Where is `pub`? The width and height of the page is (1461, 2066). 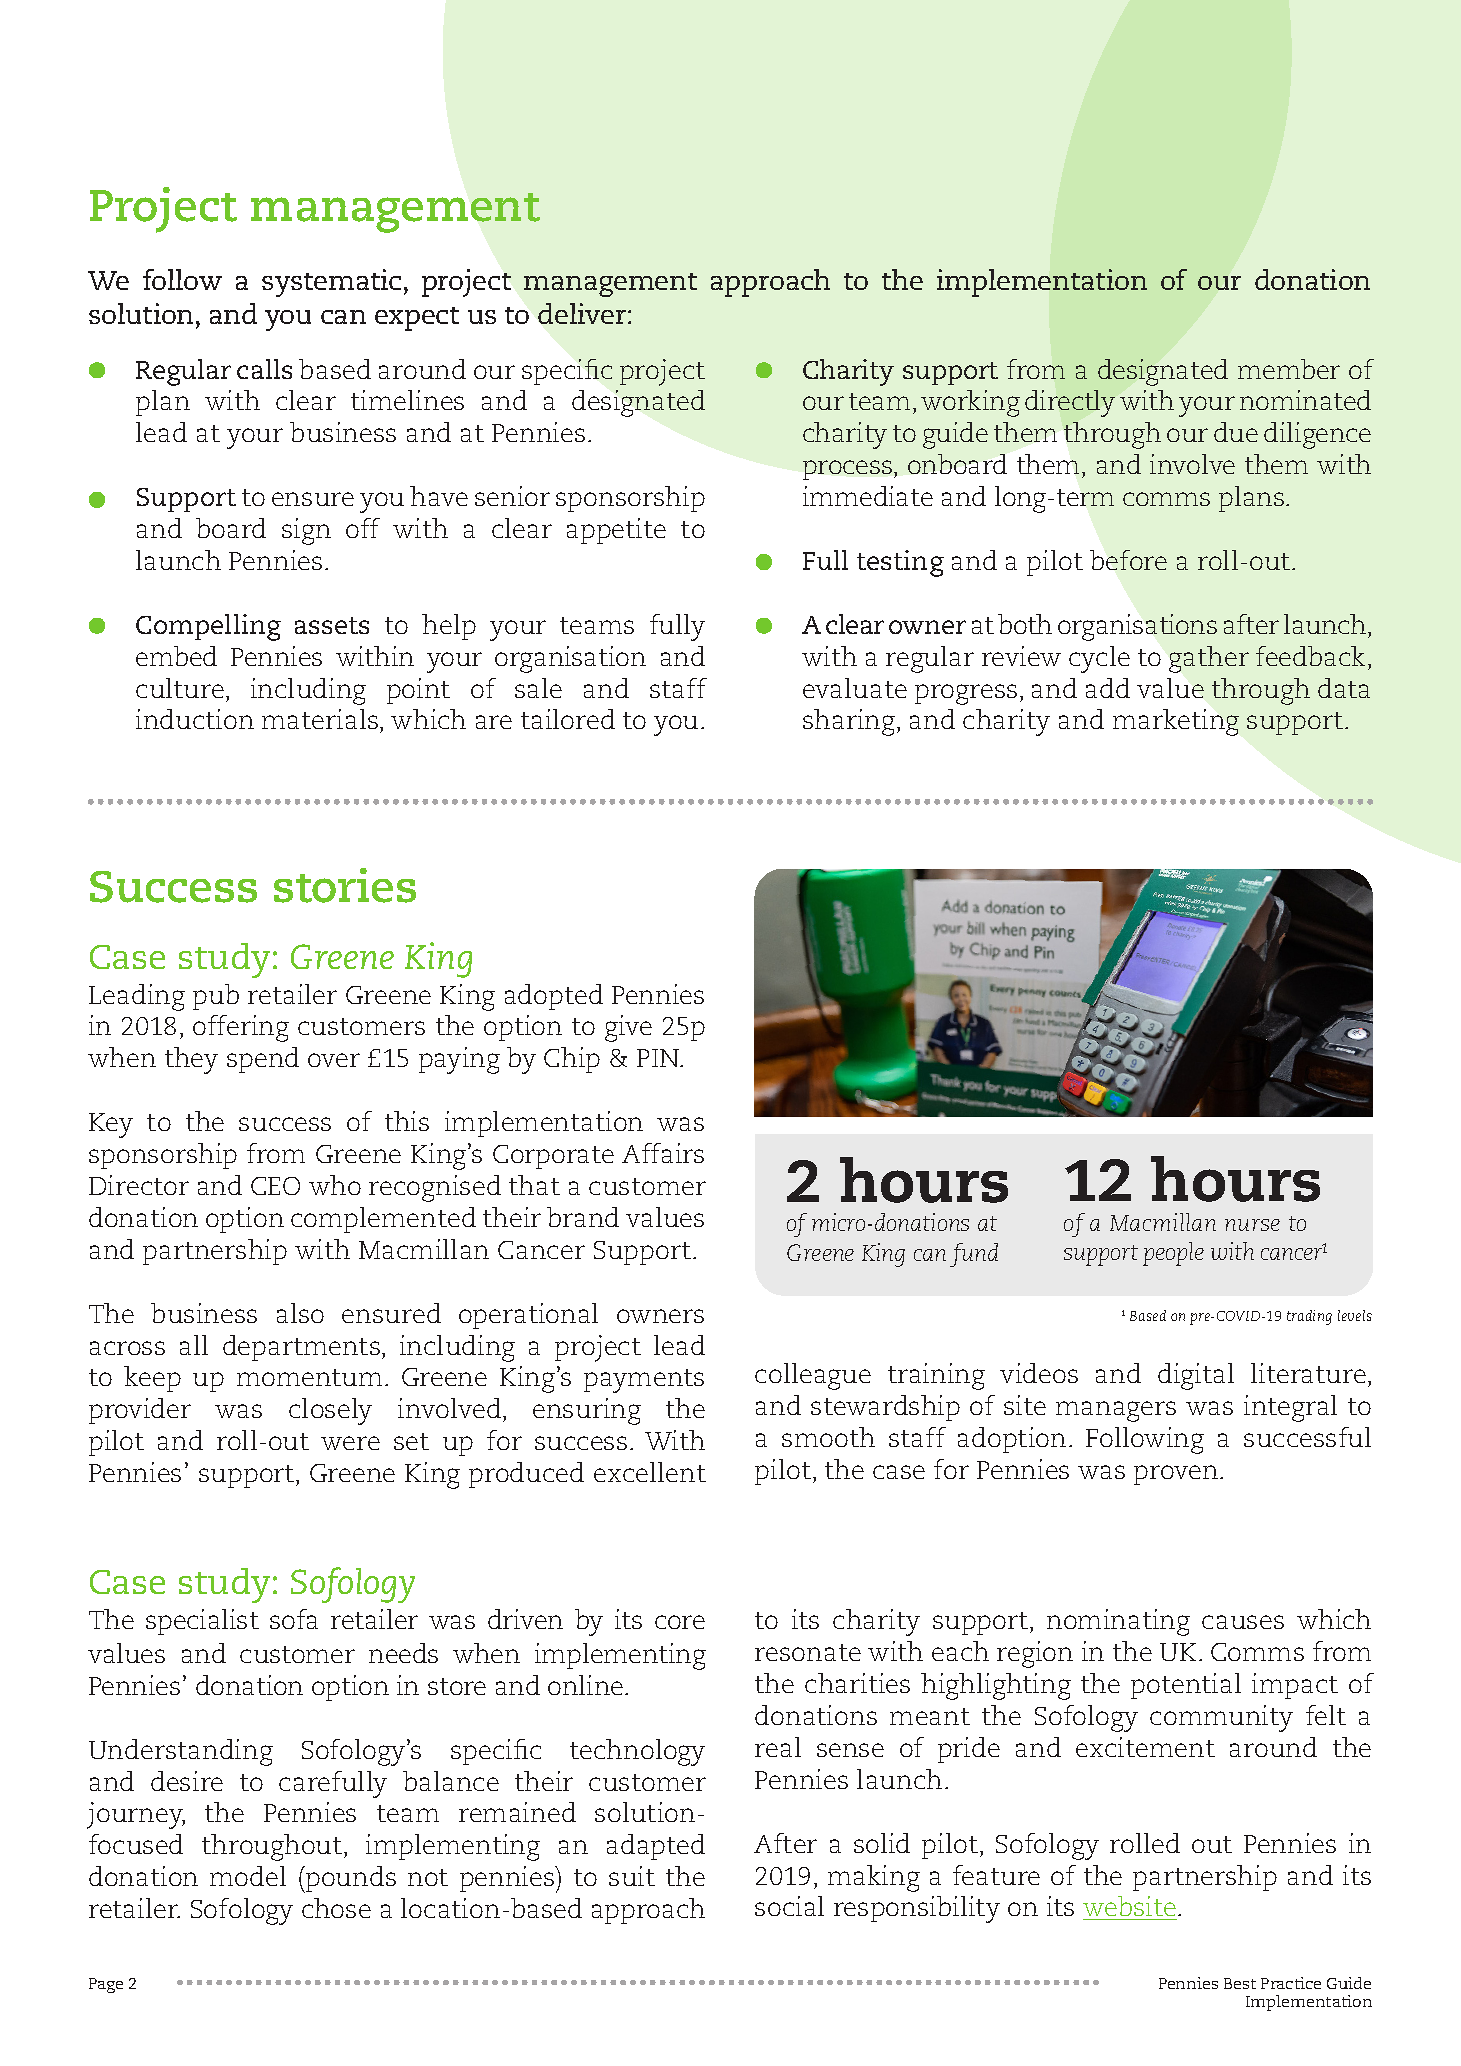
pub is located at coordinates (216, 997).
